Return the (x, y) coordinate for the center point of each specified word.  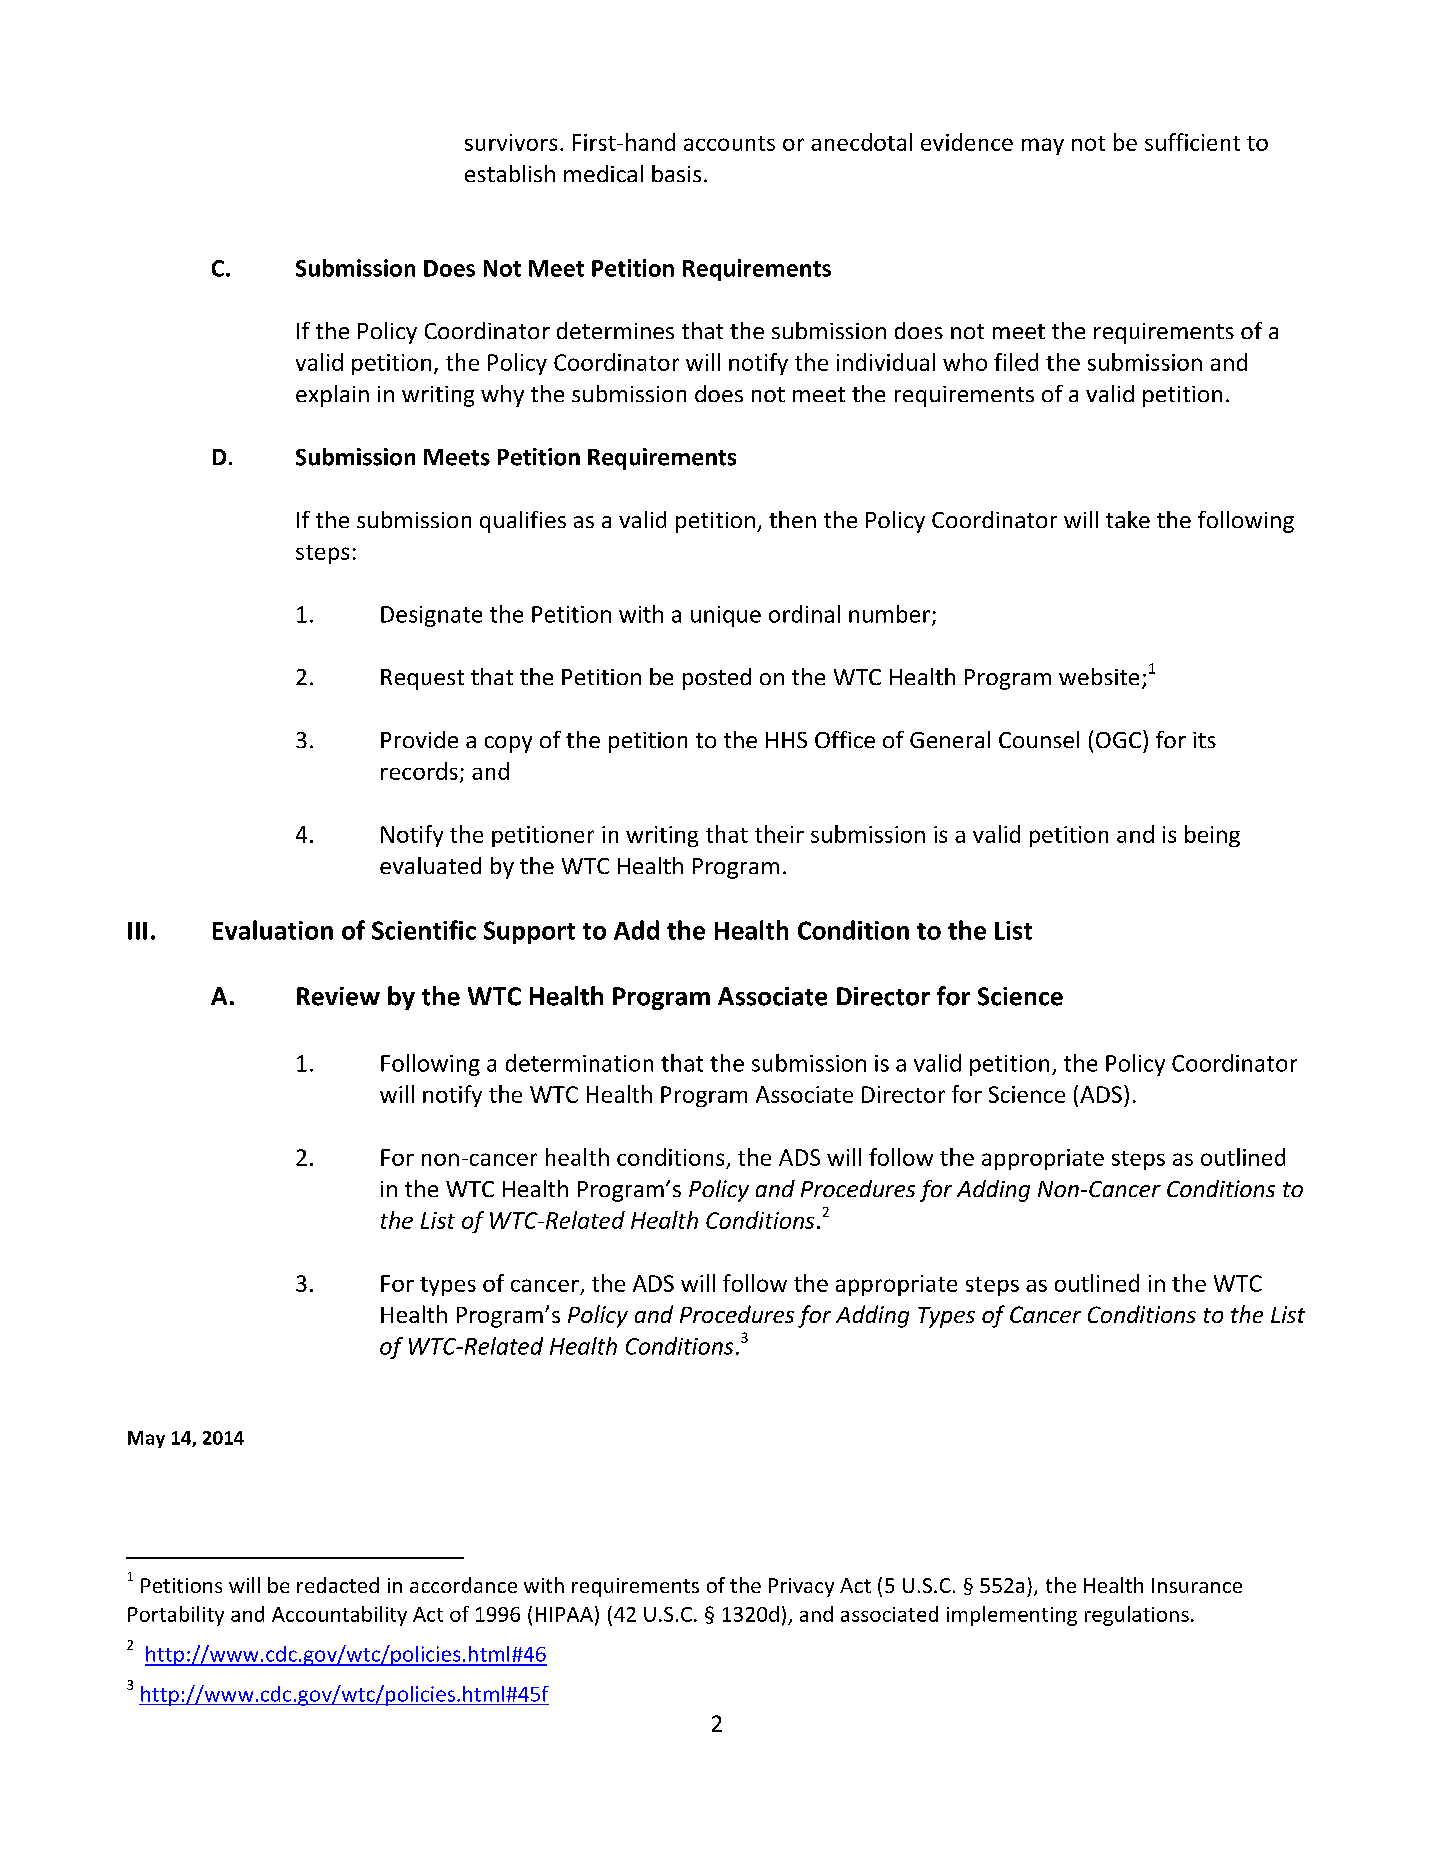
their (779, 834)
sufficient (1192, 142)
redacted (338, 1585)
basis (676, 173)
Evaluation (273, 930)
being (1212, 836)
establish (510, 173)
